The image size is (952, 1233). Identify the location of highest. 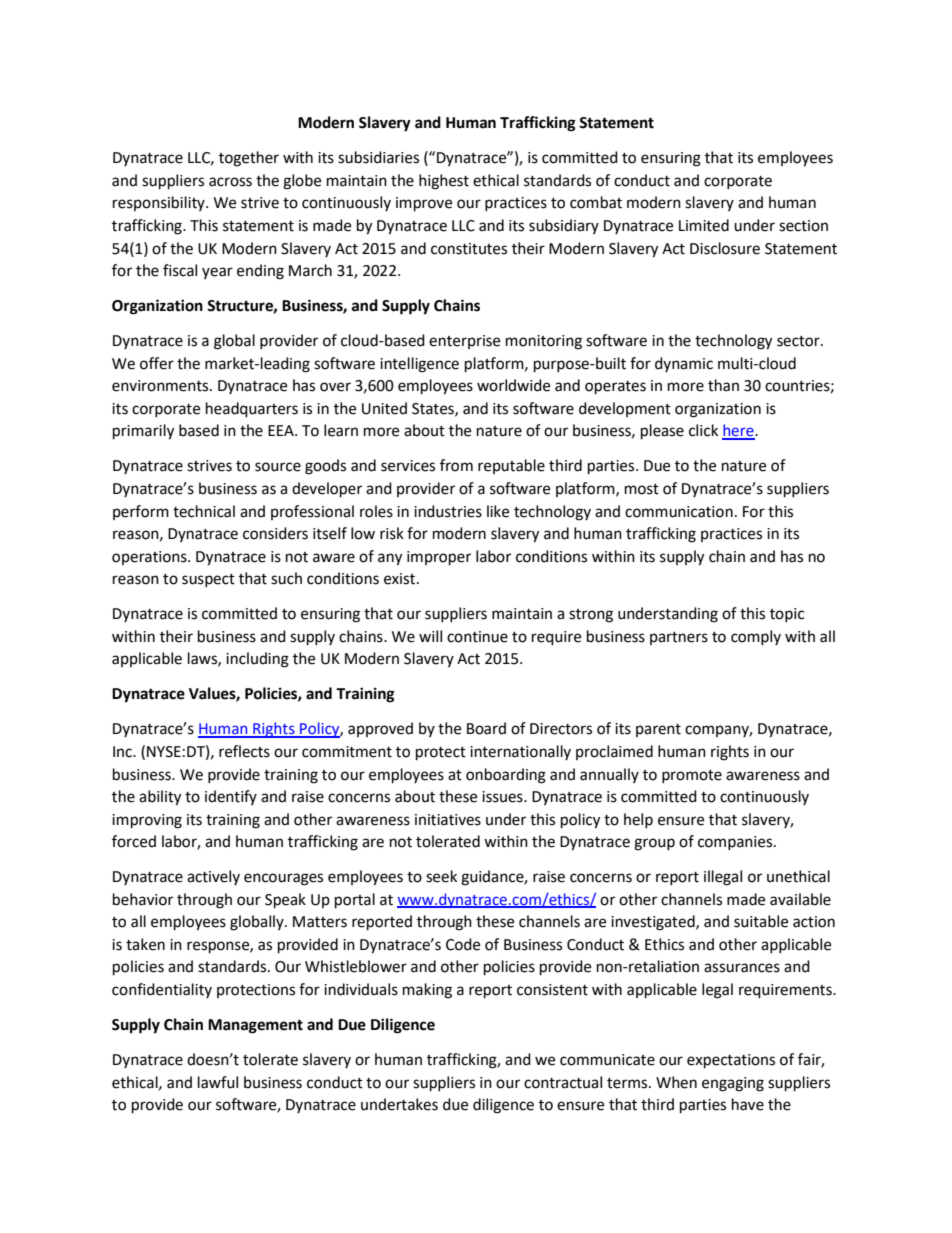
(444, 182).
